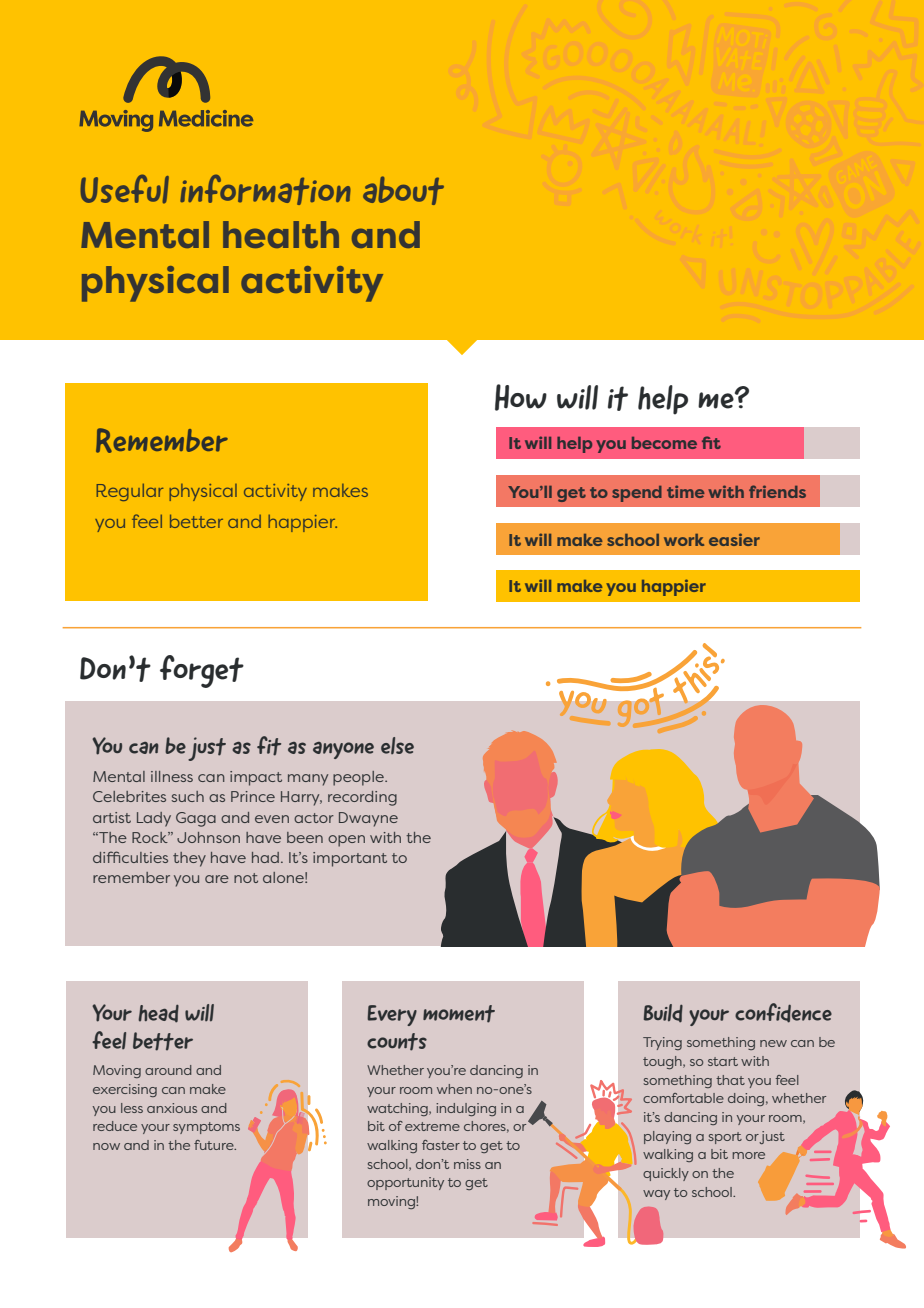 This document has height=1308, width=924. Describe the element at coordinates (403, 190) in the document. I see `about` at that location.
